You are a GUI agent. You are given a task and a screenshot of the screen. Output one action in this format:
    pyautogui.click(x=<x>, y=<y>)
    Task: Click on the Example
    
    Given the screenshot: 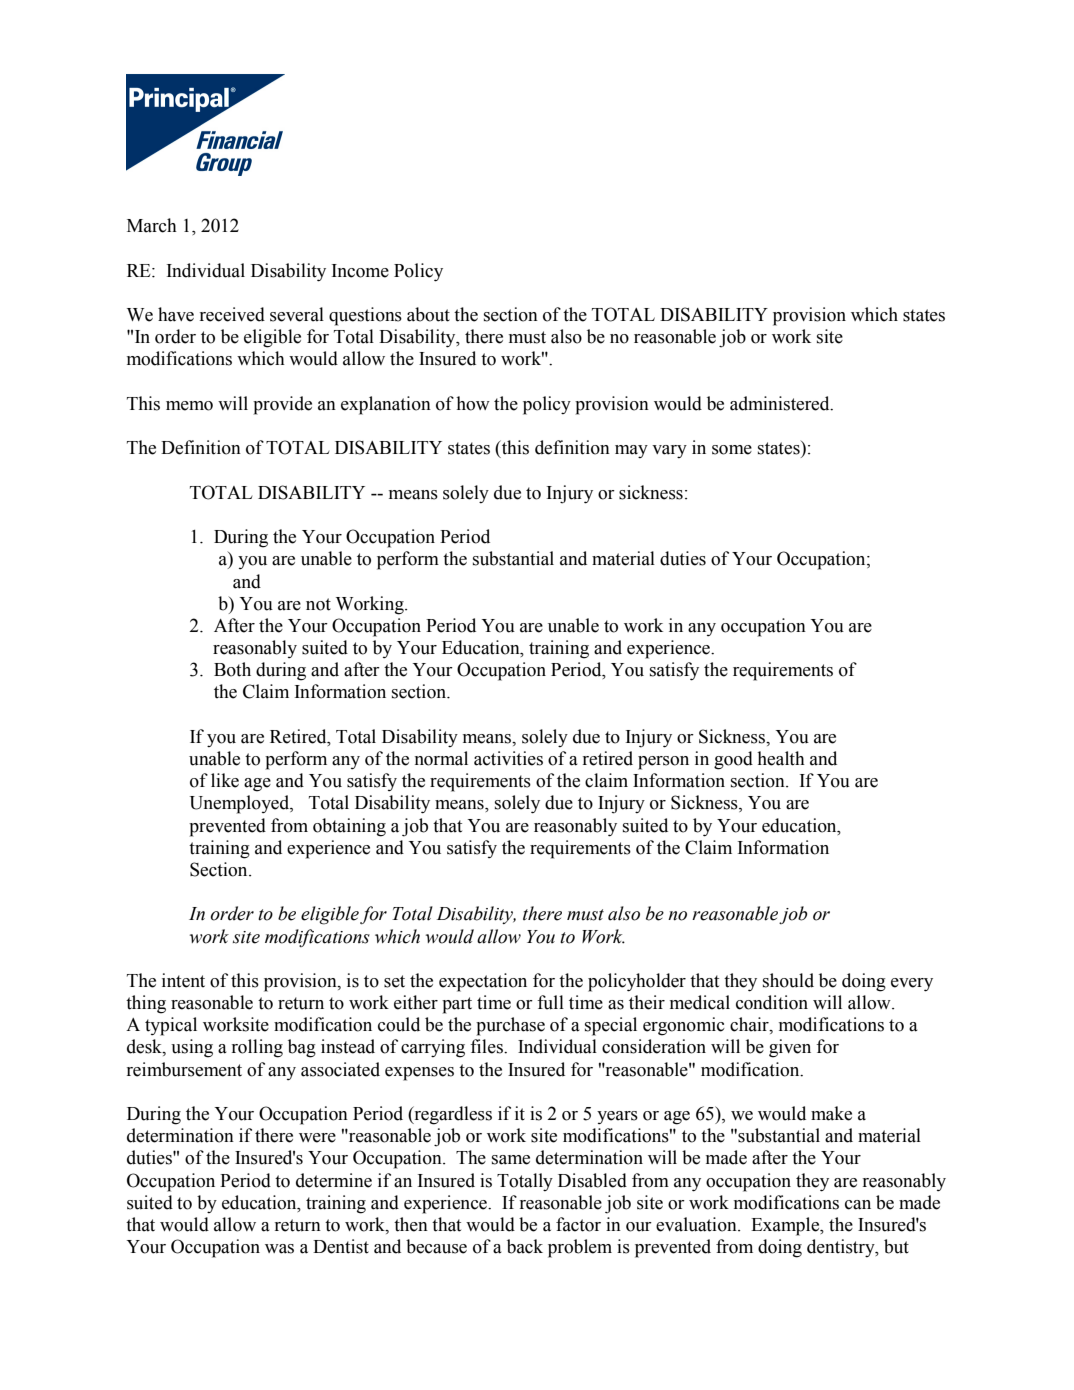 What is the action you would take?
    pyautogui.click(x=786, y=1226)
